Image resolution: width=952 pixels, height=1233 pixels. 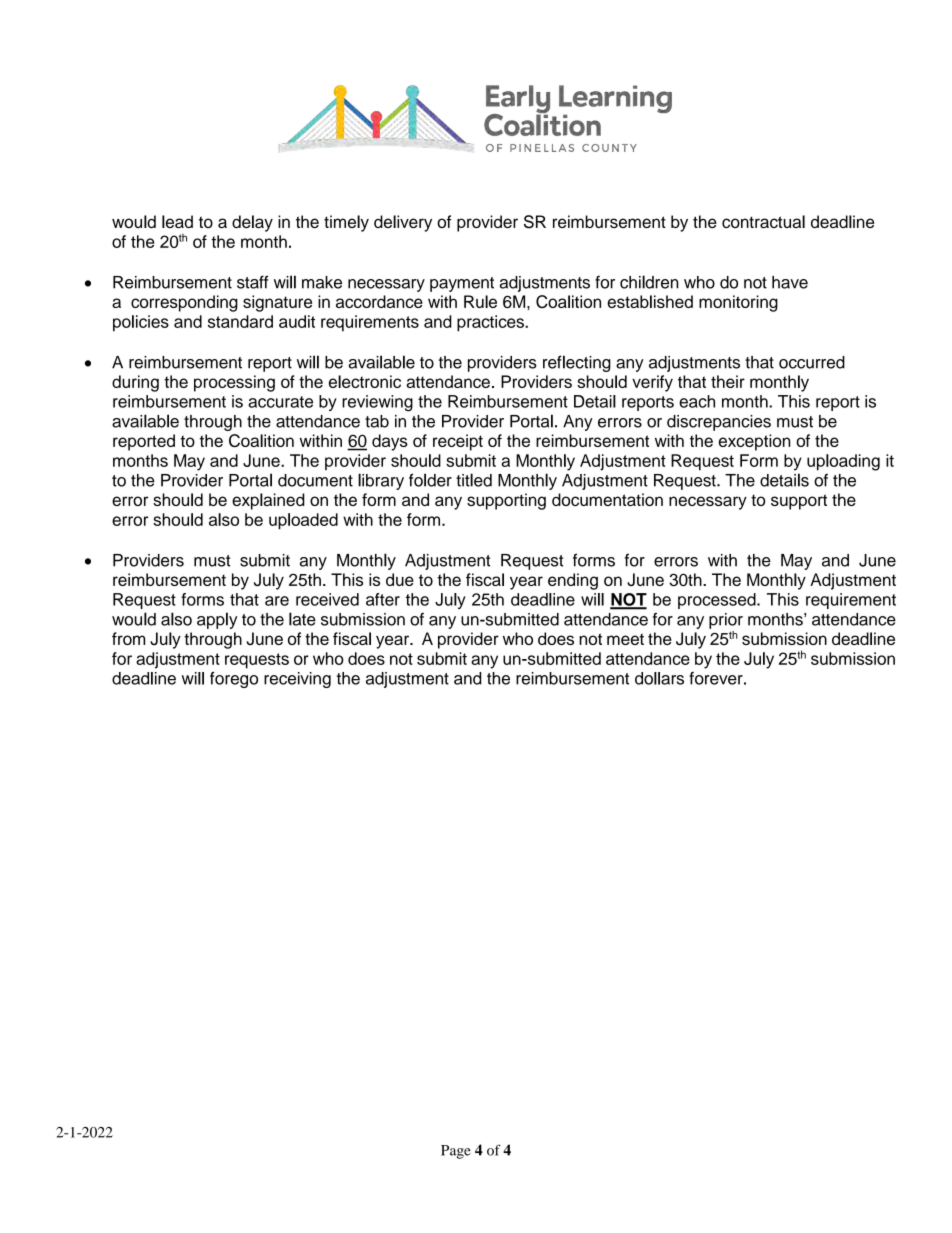 I want to click on dollars, so click(x=659, y=678).
